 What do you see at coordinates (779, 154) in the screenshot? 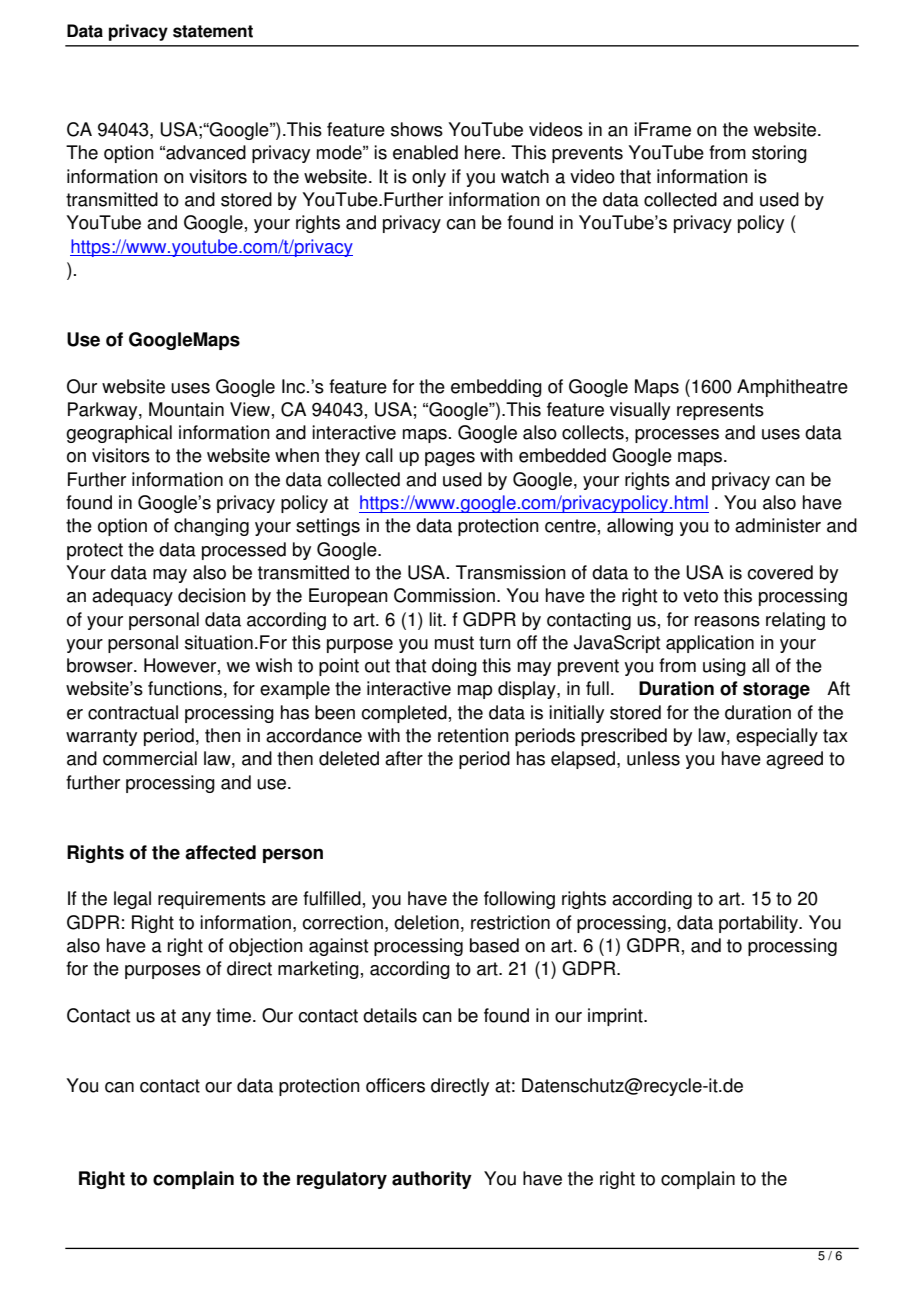
I see `storing` at bounding box center [779, 154].
